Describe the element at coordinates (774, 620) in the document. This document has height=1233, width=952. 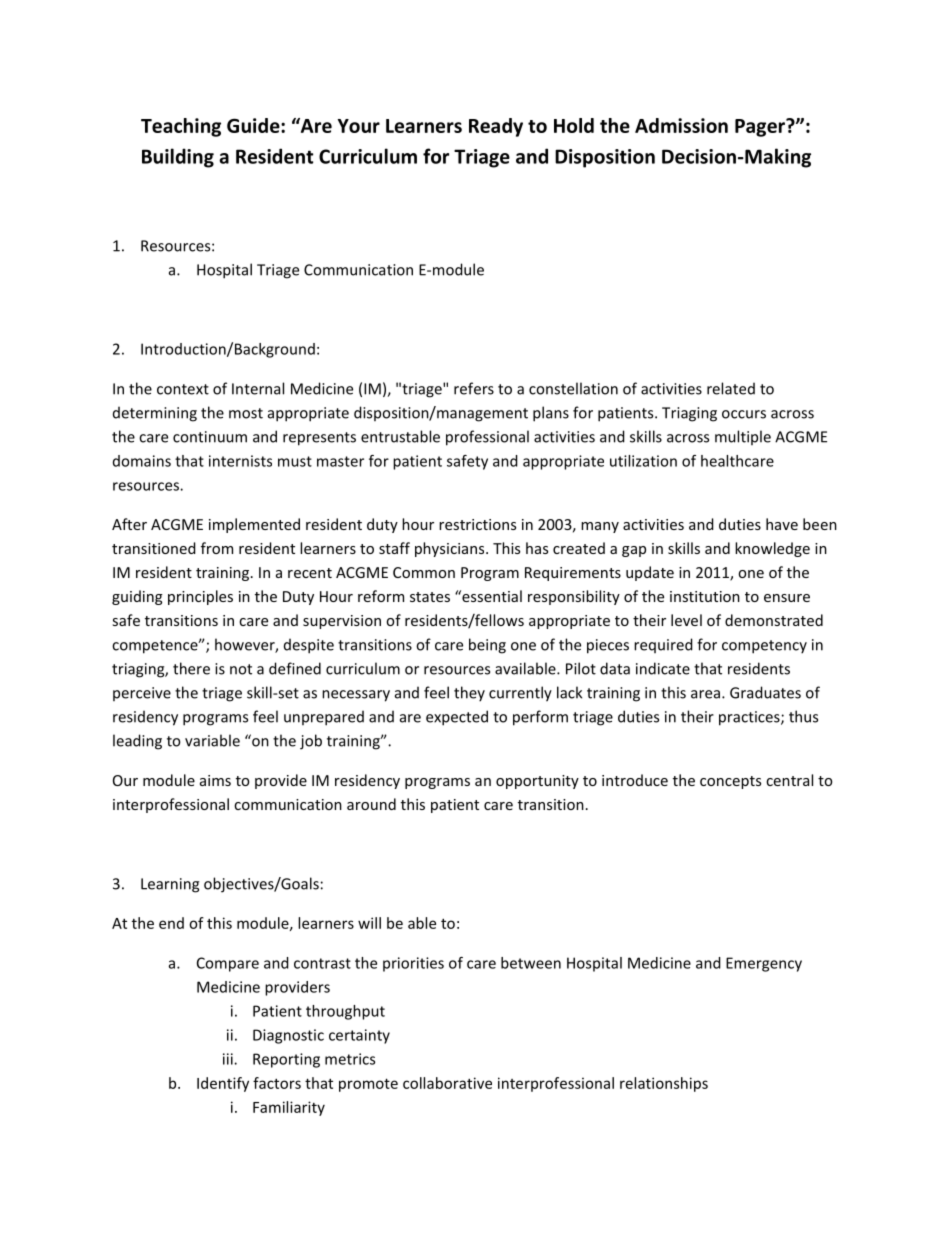
I see `demonstrated` at that location.
